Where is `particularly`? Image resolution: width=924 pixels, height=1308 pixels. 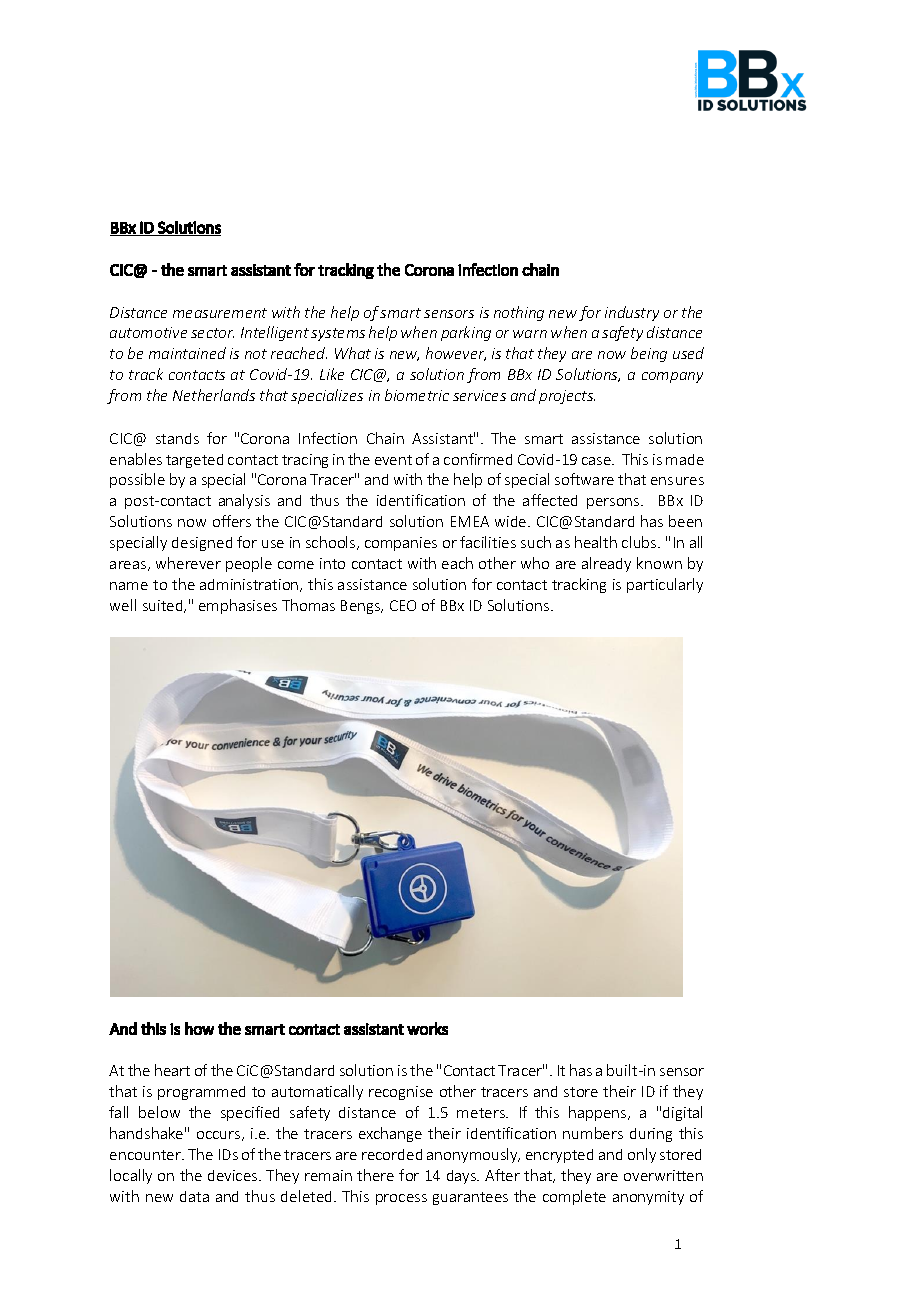 particularly is located at coordinates (665, 585).
